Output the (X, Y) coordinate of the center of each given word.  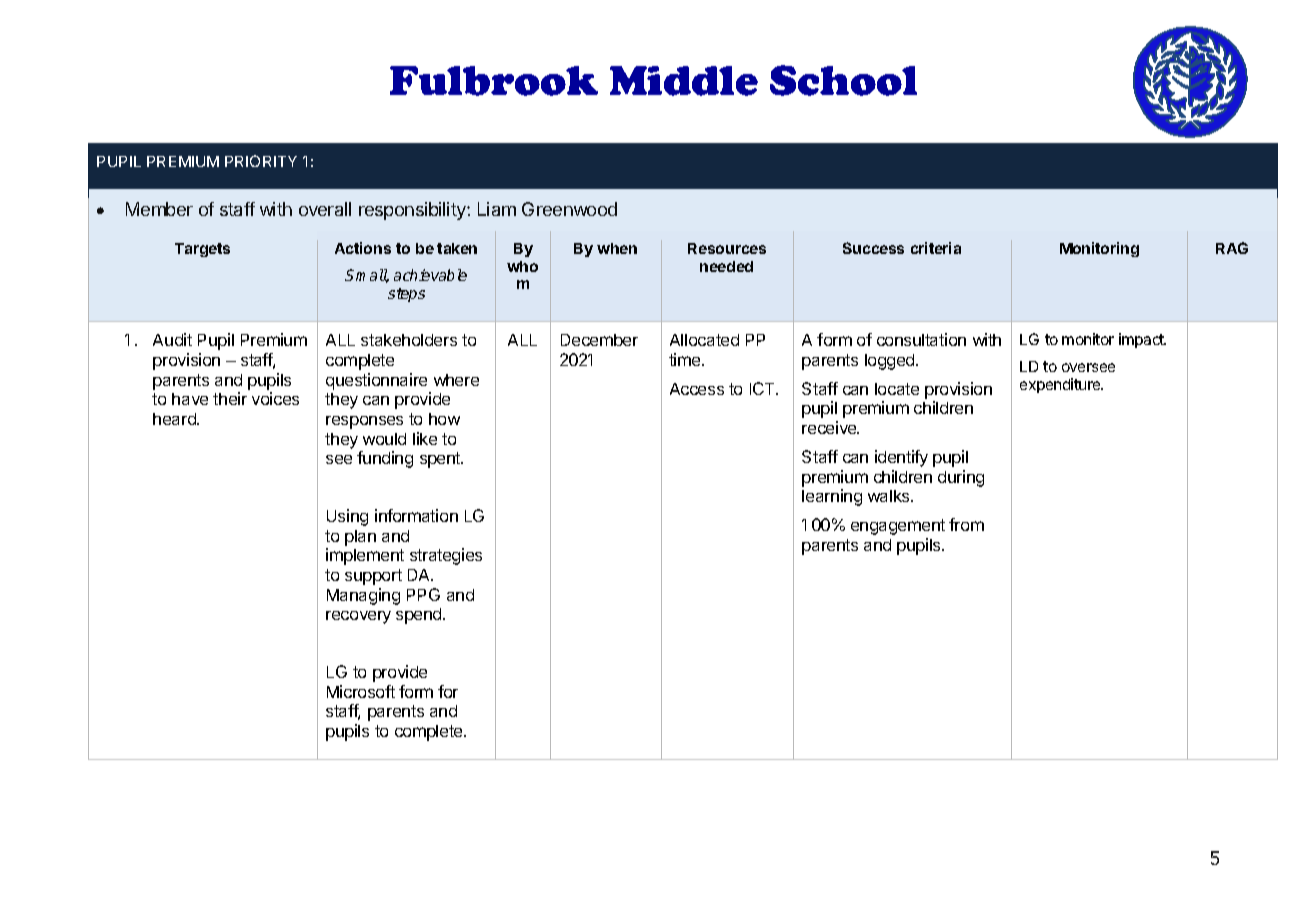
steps (406, 295)
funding (385, 459)
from (966, 524)
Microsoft (361, 691)
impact (1142, 340)
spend (420, 616)
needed (726, 266)
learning (832, 497)
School (843, 80)
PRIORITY (261, 161)
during (961, 478)
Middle (684, 81)
